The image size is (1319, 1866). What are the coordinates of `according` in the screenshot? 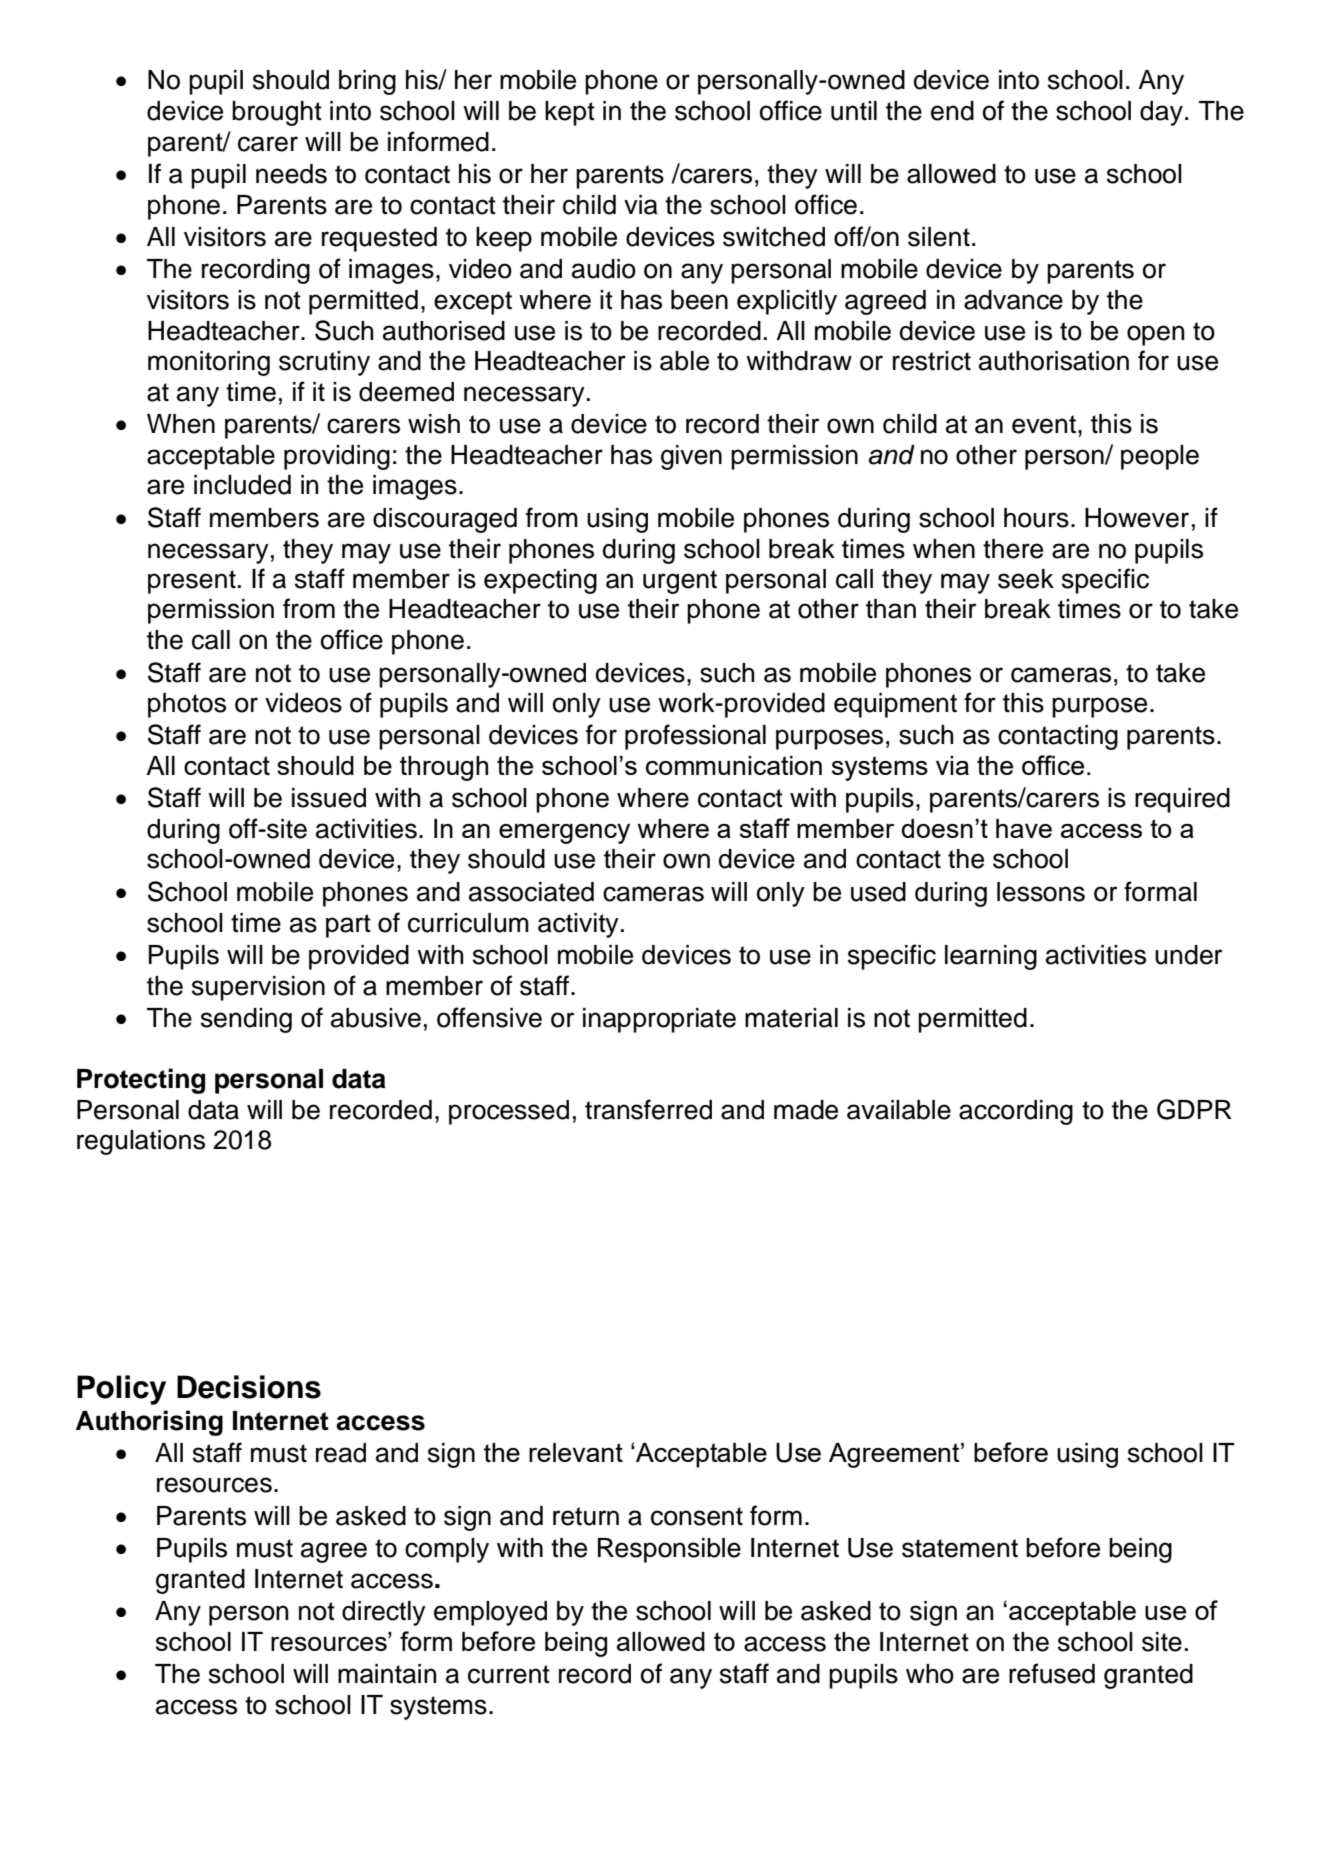 It's located at (1016, 1112).
